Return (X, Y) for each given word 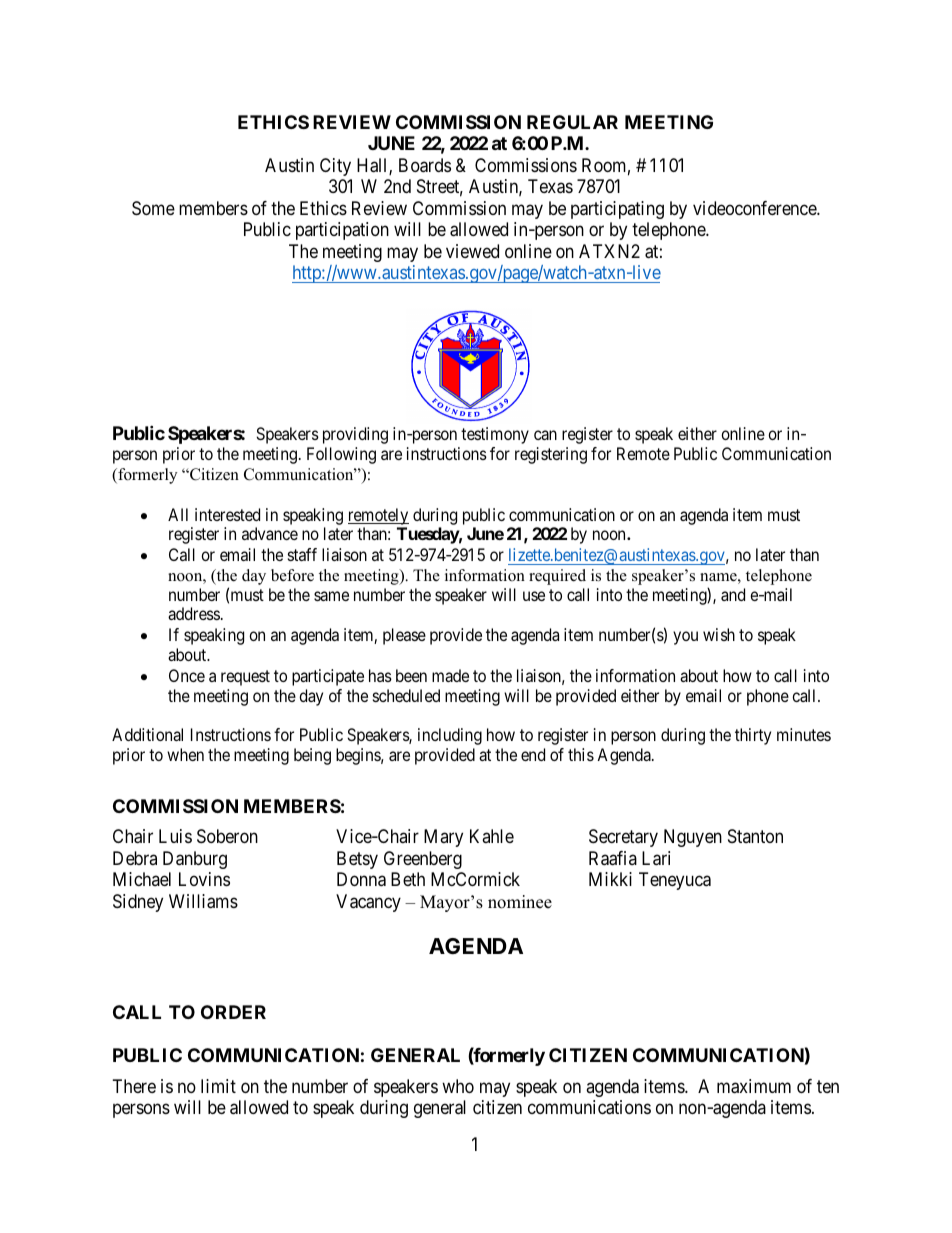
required (557, 577)
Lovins (204, 879)
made (450, 675)
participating (617, 210)
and (733, 594)
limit (218, 1086)
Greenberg (423, 860)
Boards (425, 165)
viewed (472, 251)
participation (342, 231)
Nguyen (693, 838)
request (245, 678)
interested (227, 514)
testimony (495, 435)
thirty (753, 736)
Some (153, 208)
